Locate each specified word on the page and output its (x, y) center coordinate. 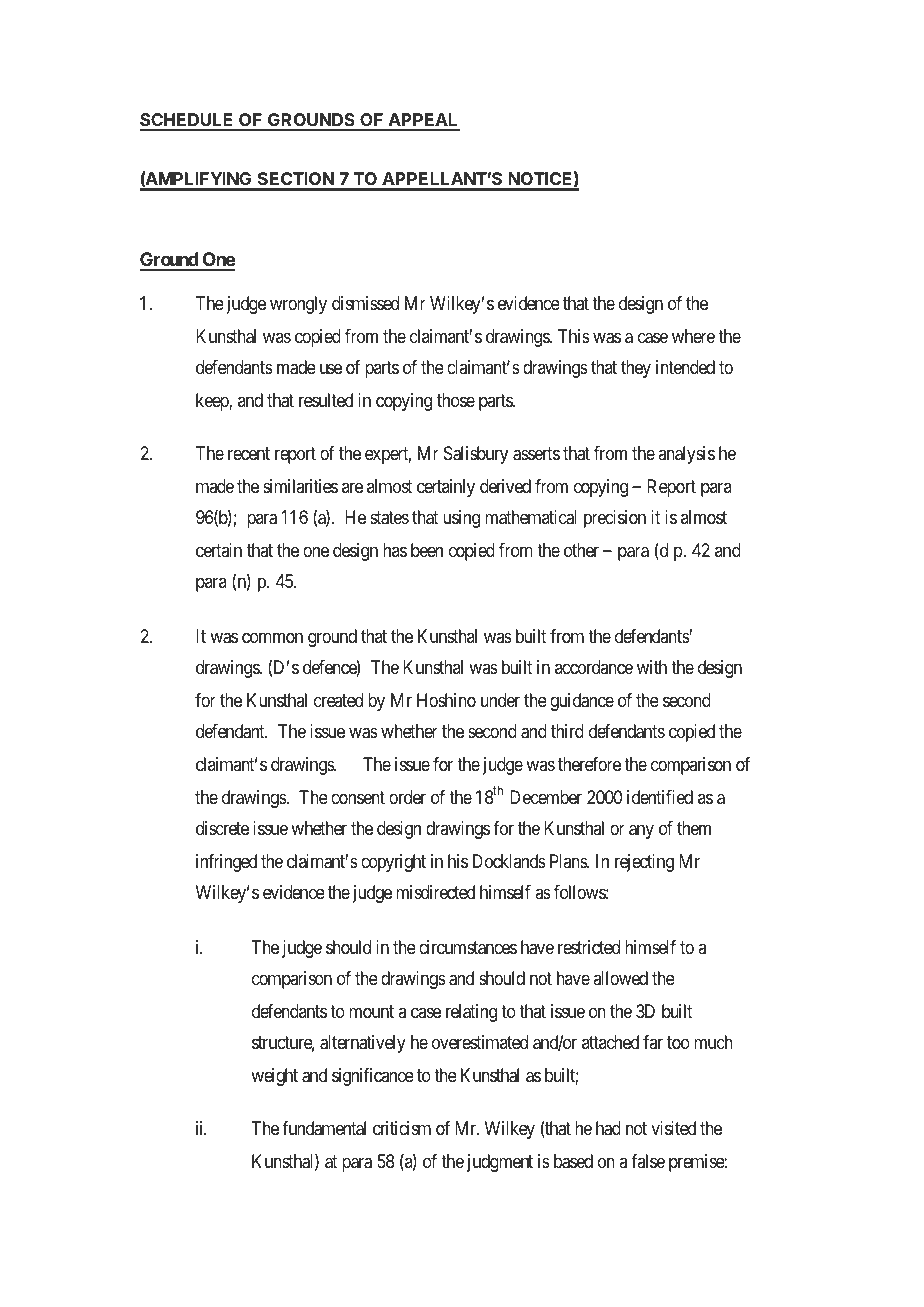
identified (660, 797)
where (693, 336)
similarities (300, 486)
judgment (500, 1163)
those (456, 400)
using (461, 519)
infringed (226, 863)
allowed (620, 978)
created (338, 700)
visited (673, 1128)
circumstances (468, 947)
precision (615, 519)
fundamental (324, 1128)
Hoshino (446, 700)
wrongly (298, 305)
